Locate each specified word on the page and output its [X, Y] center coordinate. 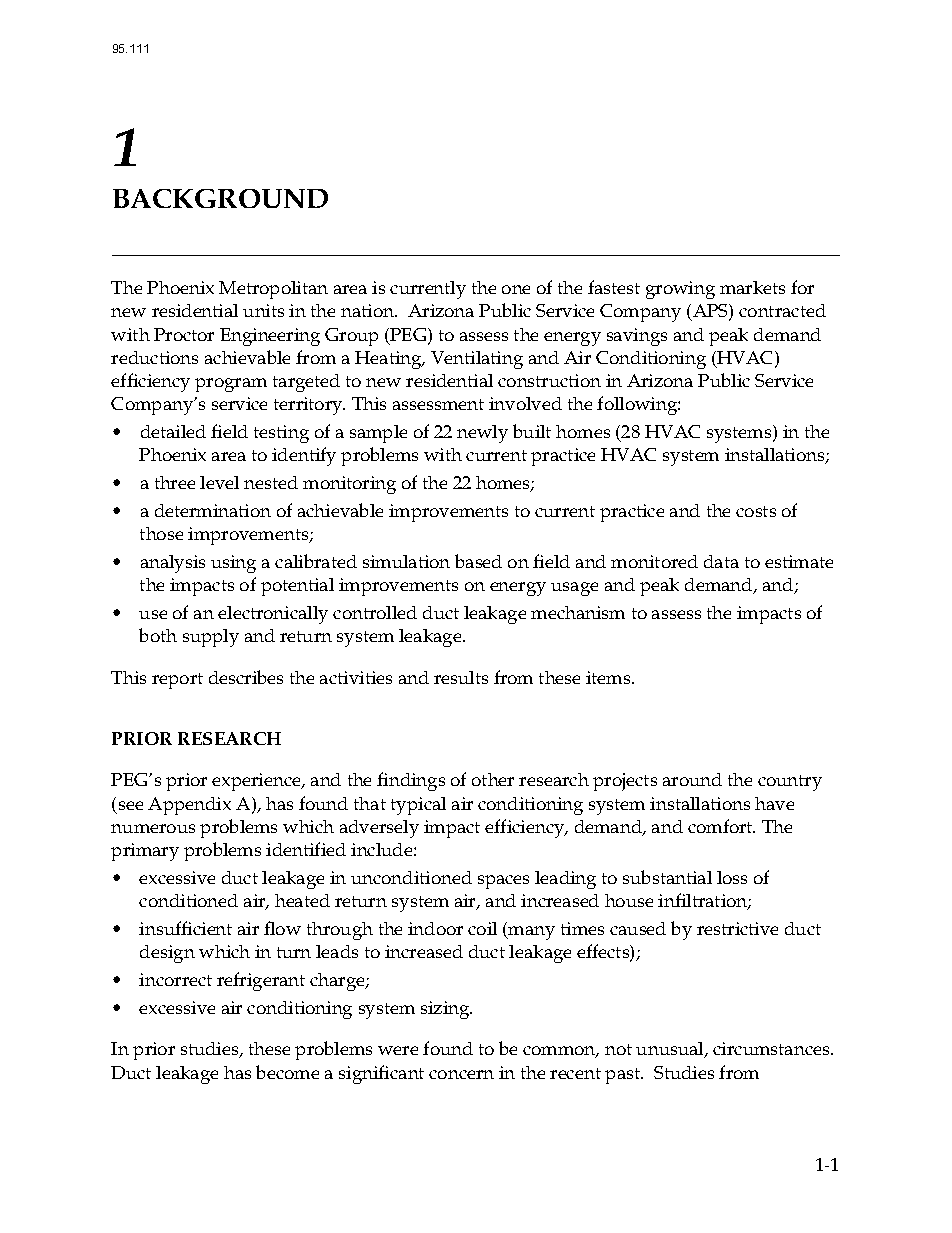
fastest [614, 287]
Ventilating [477, 360]
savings [637, 337]
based [478, 561]
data [721, 561]
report [177, 681]
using [233, 564]
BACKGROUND [220, 198]
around [692, 779]
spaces [503, 882]
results [461, 677]
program [231, 385]
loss [732, 877]
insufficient [185, 928]
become [287, 1072]
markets [752, 287]
